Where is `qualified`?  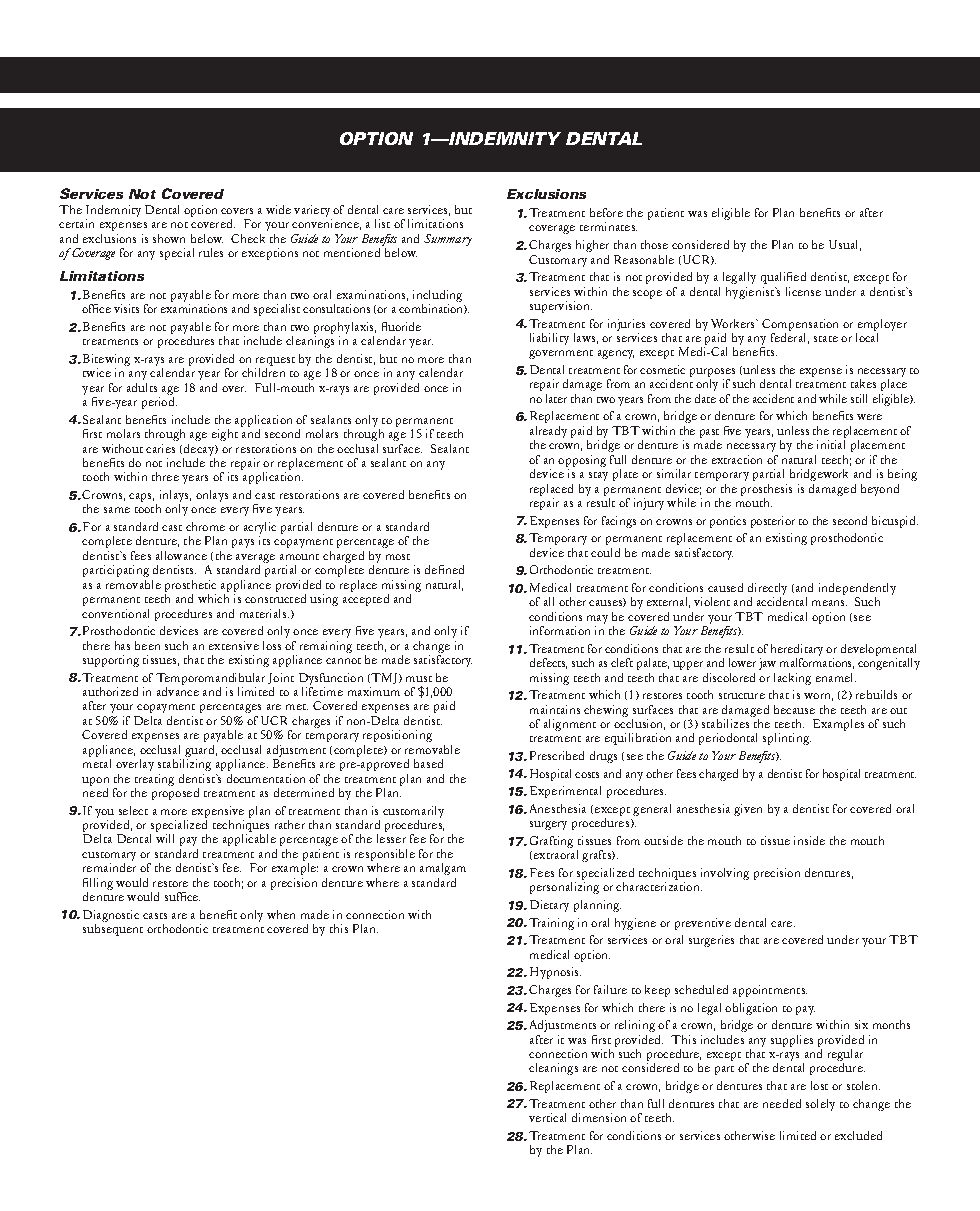 qualified is located at coordinates (783, 278).
